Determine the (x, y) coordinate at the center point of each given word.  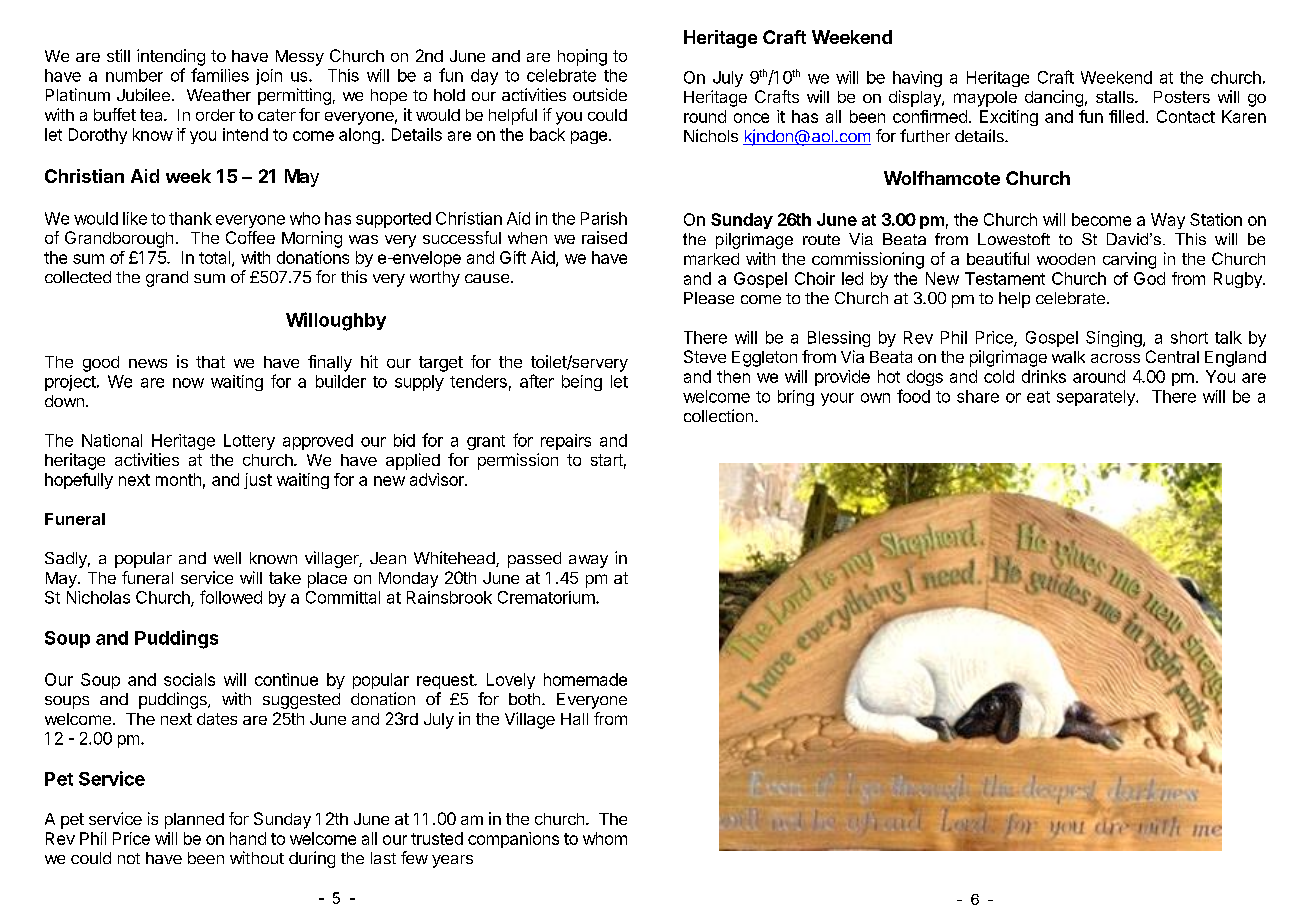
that (210, 362)
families (220, 75)
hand (248, 838)
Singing (1115, 339)
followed (231, 597)
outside (600, 94)
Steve (705, 356)
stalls (1116, 97)
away (588, 561)
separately (1097, 398)
